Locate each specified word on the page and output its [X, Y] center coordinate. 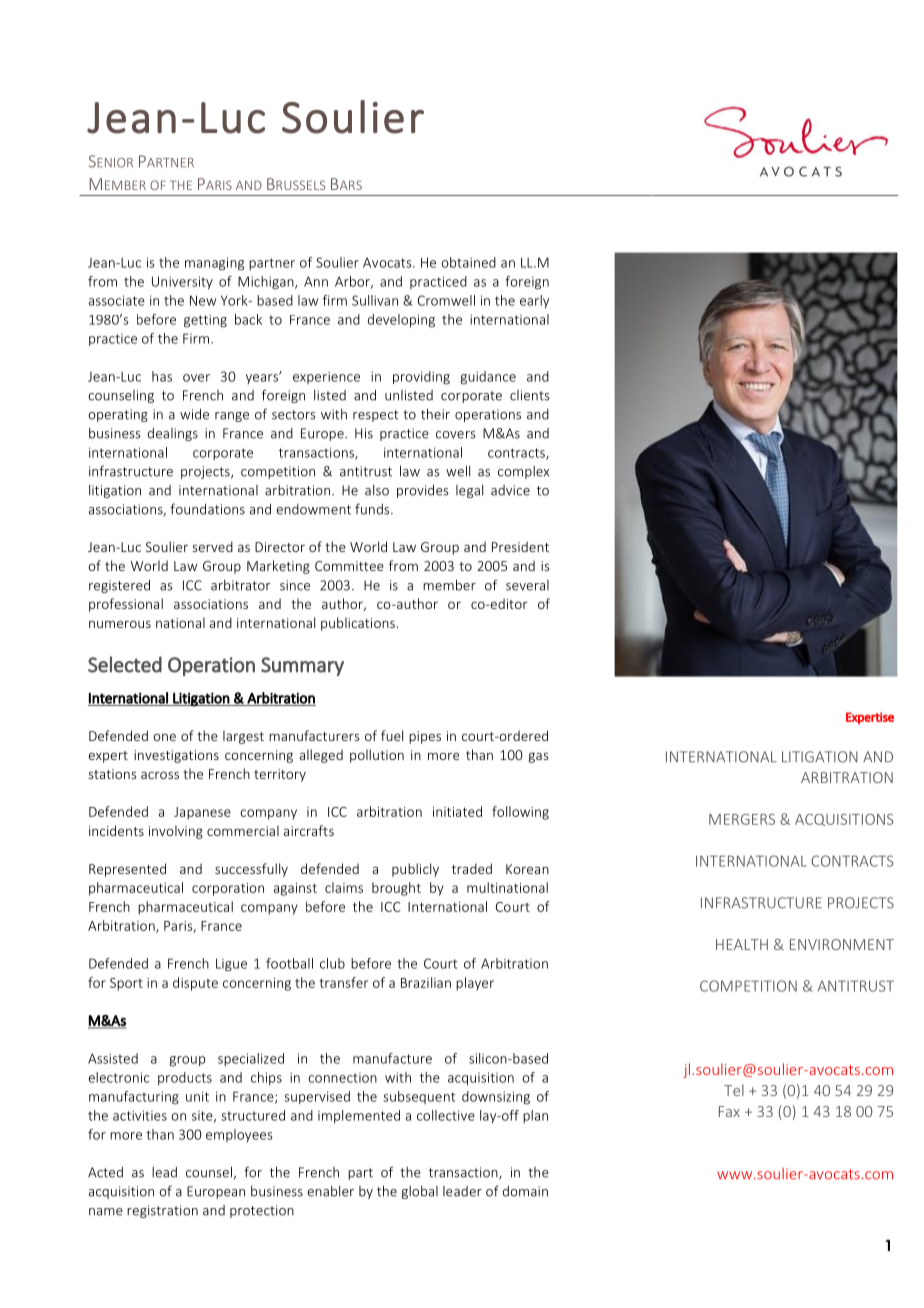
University [182, 283]
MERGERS [742, 819]
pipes [425, 737]
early [534, 301]
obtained [469, 262]
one [164, 737]
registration [162, 1211]
